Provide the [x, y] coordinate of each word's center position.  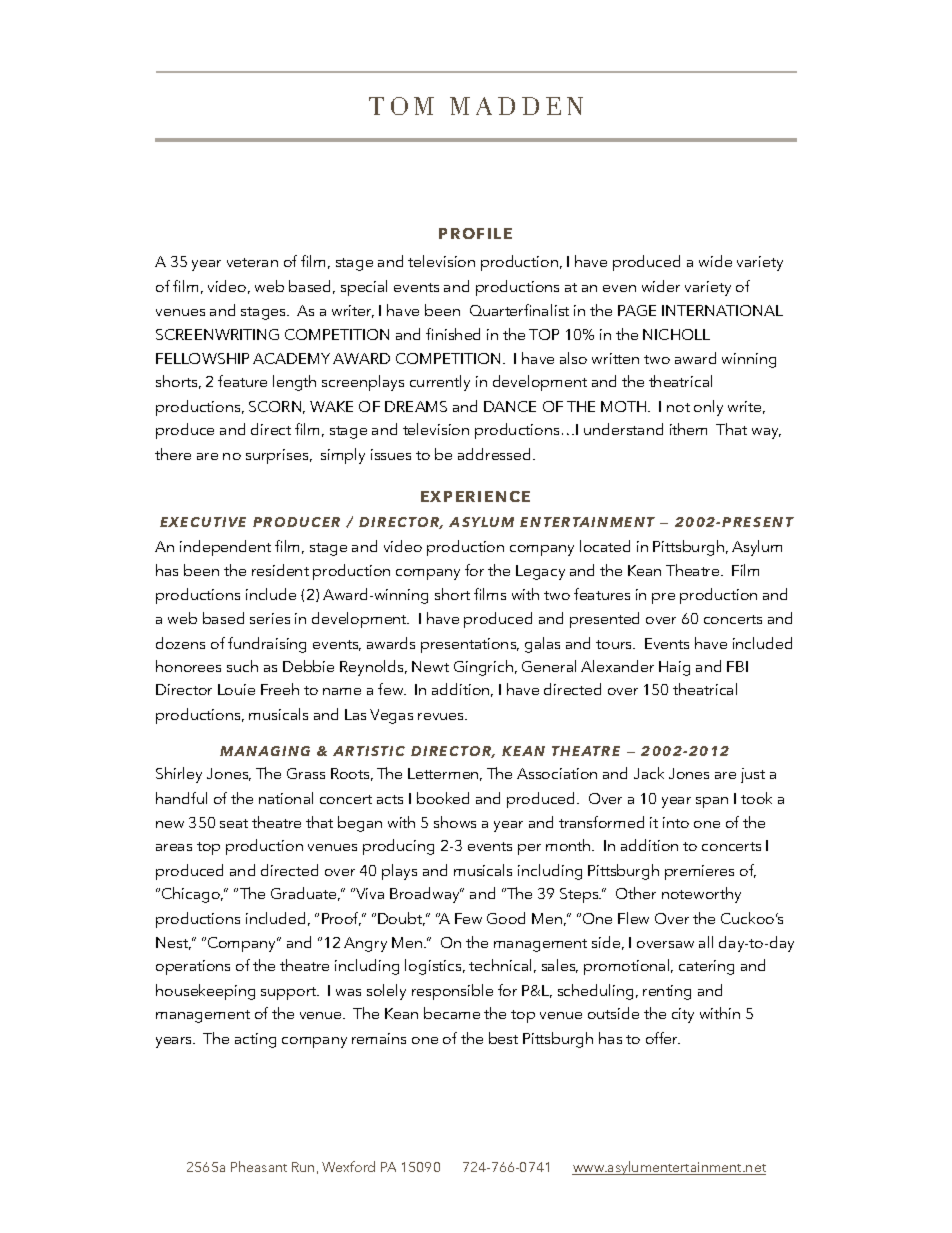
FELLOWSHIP [202, 358]
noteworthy [701, 895]
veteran [252, 262]
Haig [674, 668]
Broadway [426, 895]
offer [663, 1038]
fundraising [267, 645]
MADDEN [516, 106]
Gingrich [483, 668]
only [708, 408]
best [503, 1038]
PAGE [637, 310]
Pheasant [259, 1166]
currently [440, 383]
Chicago [192, 895]
